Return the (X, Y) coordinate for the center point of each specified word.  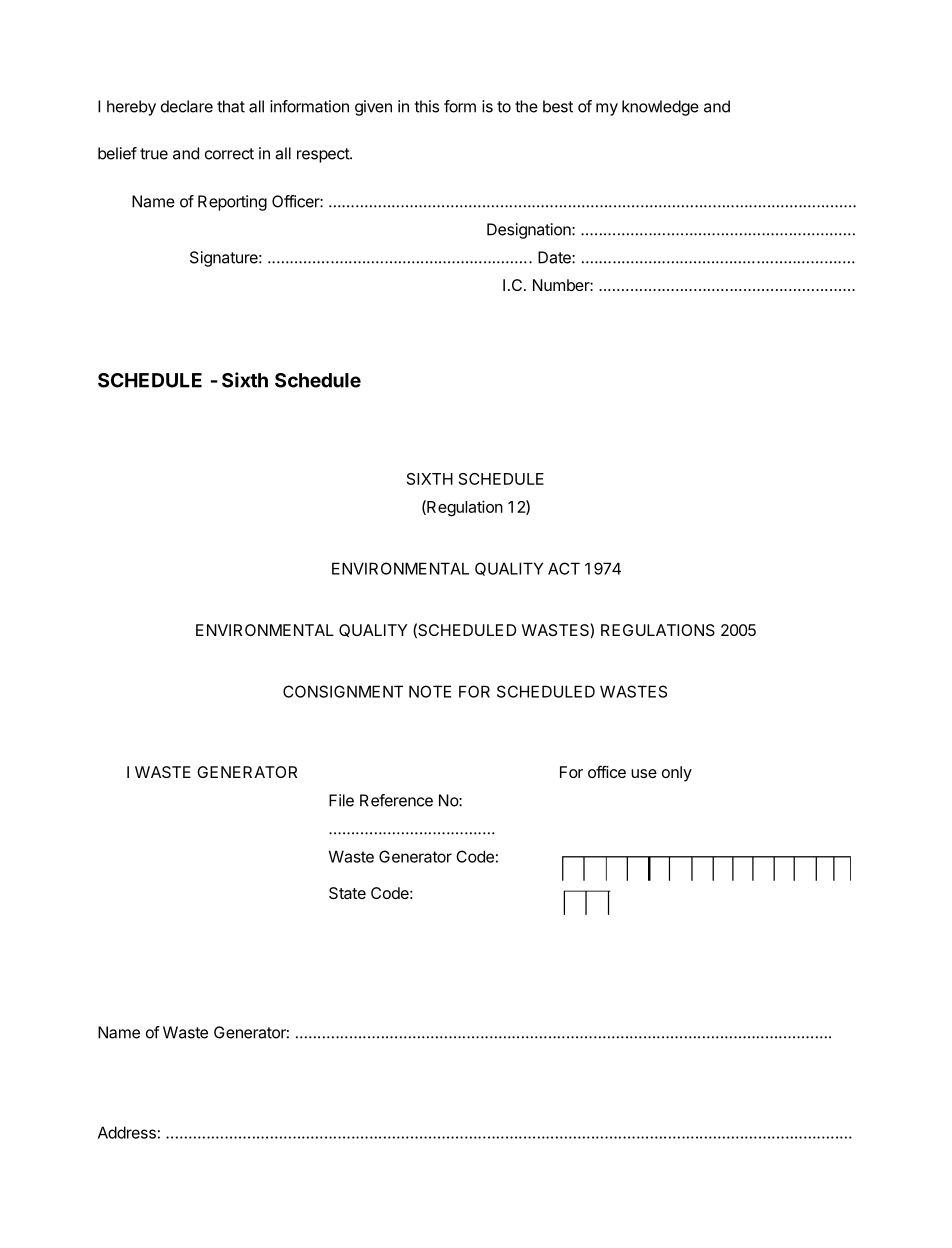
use (644, 773)
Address (127, 1132)
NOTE (430, 691)
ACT (564, 568)
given (373, 108)
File (341, 800)
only (677, 774)
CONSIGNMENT (343, 691)
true (154, 154)
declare (187, 106)
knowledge (660, 108)
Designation (530, 231)
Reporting (232, 203)
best (558, 106)
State (347, 893)
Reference (396, 800)
